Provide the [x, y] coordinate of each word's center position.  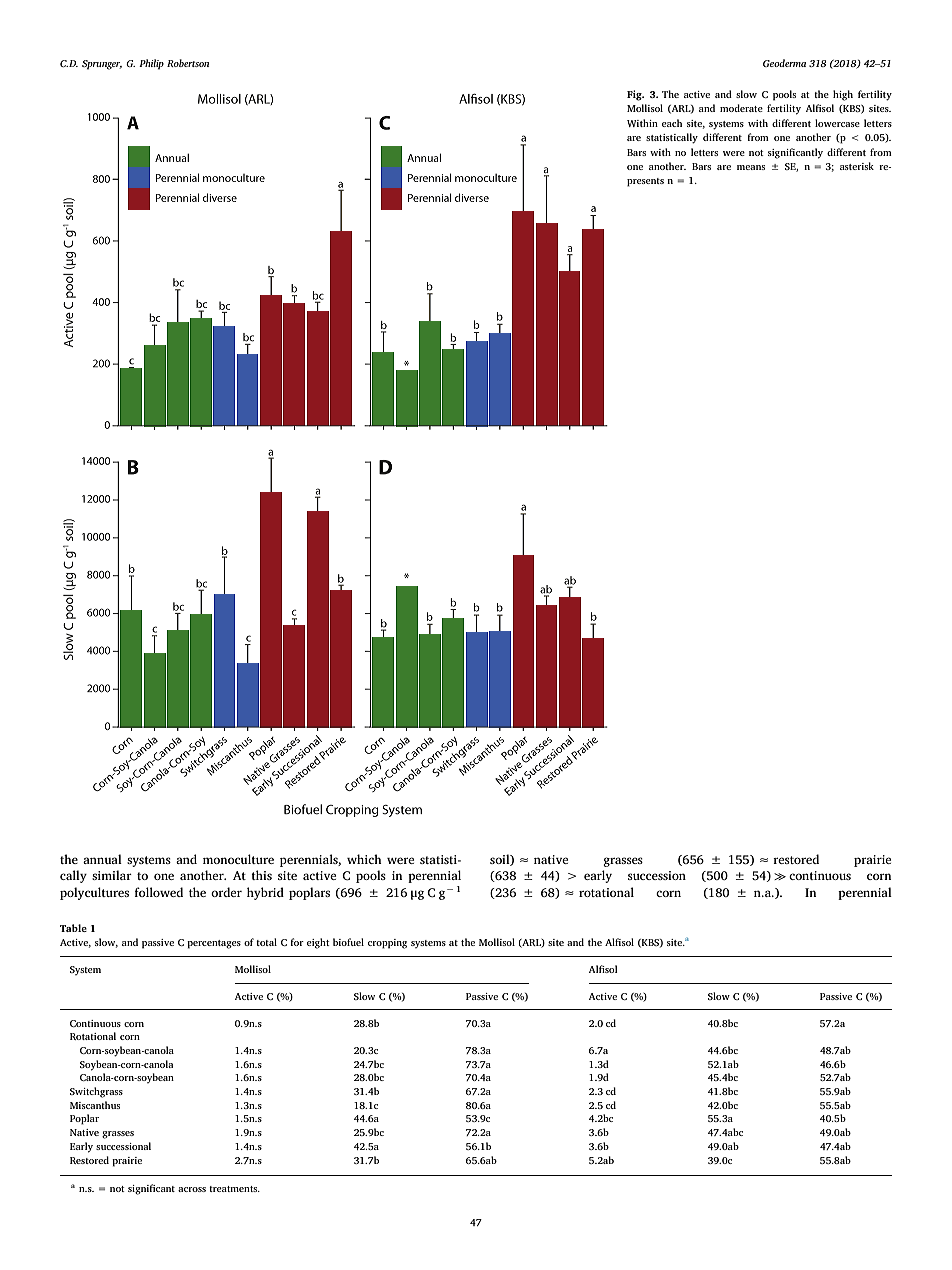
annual [102, 859]
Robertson [188, 63]
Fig [635, 95]
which [364, 859]
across [192, 1189]
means [751, 167]
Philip [151, 64]
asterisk [857, 166]
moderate [741, 108]
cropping [387, 944]
